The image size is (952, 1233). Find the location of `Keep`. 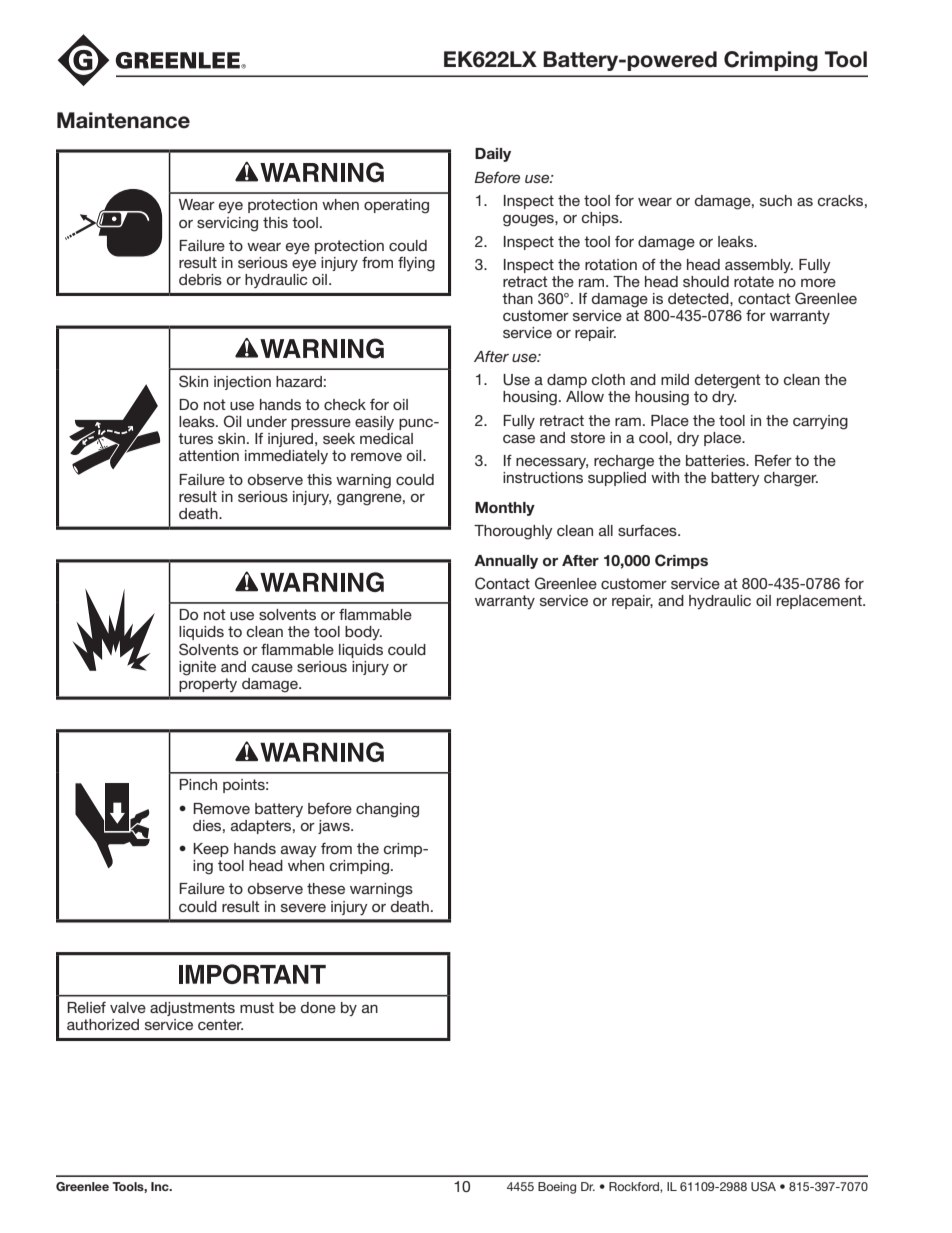

Keep is located at coordinates (211, 850).
